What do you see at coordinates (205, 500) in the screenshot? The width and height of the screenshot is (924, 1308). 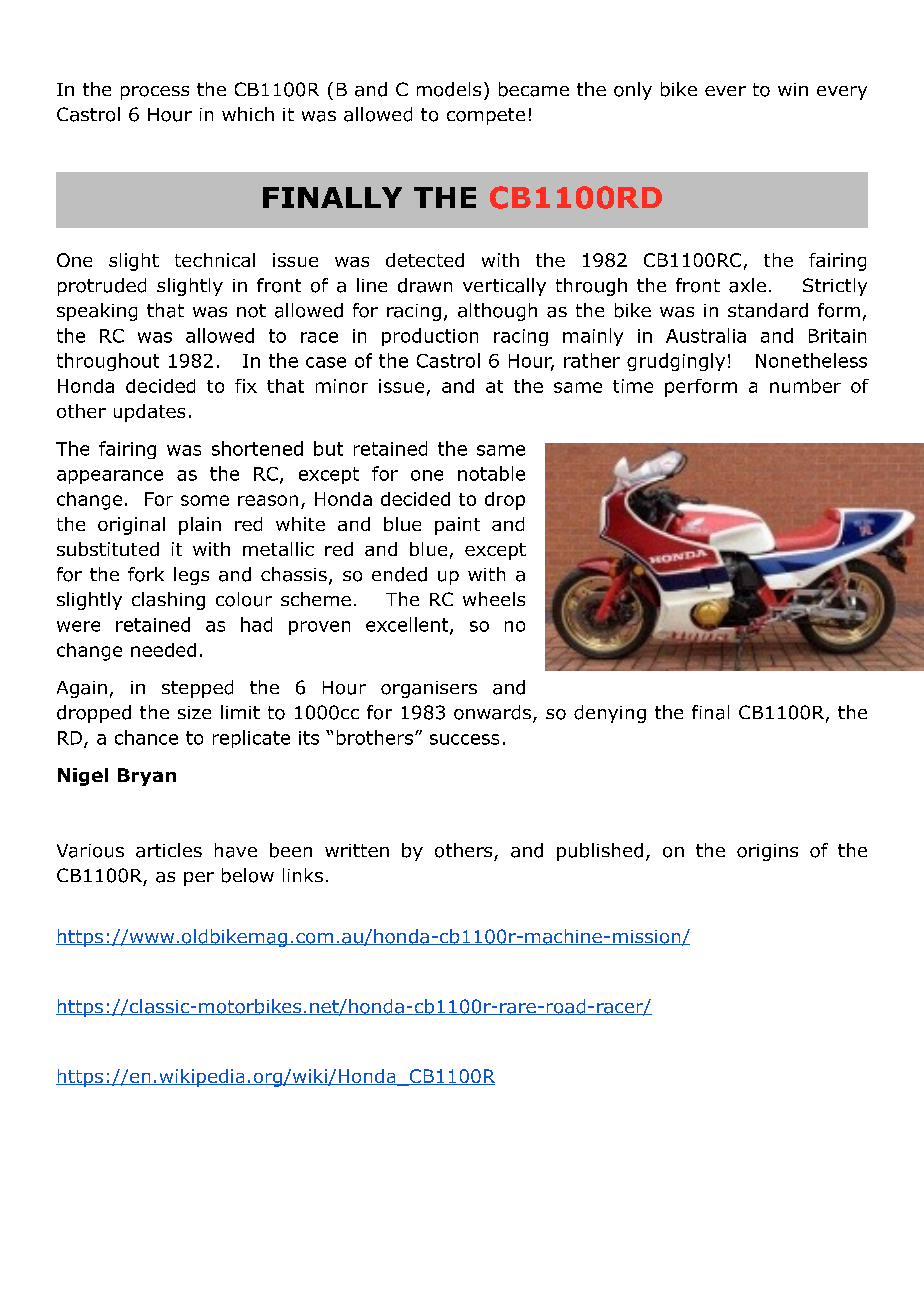 I see `some` at bounding box center [205, 500].
